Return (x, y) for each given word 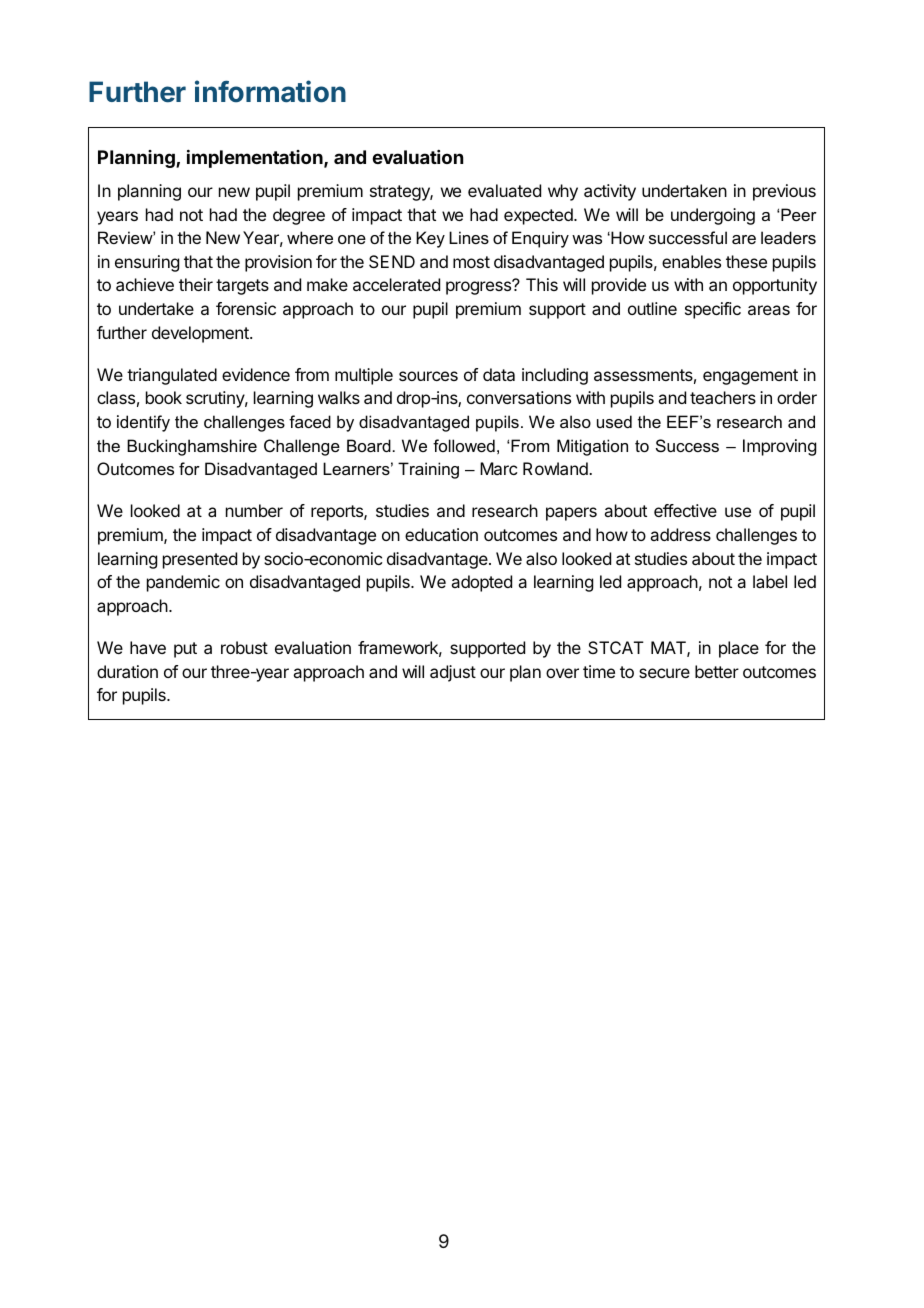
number (254, 510)
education (441, 534)
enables (691, 261)
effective (685, 510)
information (270, 91)
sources (428, 376)
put (185, 650)
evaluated (504, 190)
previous (784, 192)
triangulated (172, 376)
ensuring (147, 263)
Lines (469, 237)
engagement (750, 377)
